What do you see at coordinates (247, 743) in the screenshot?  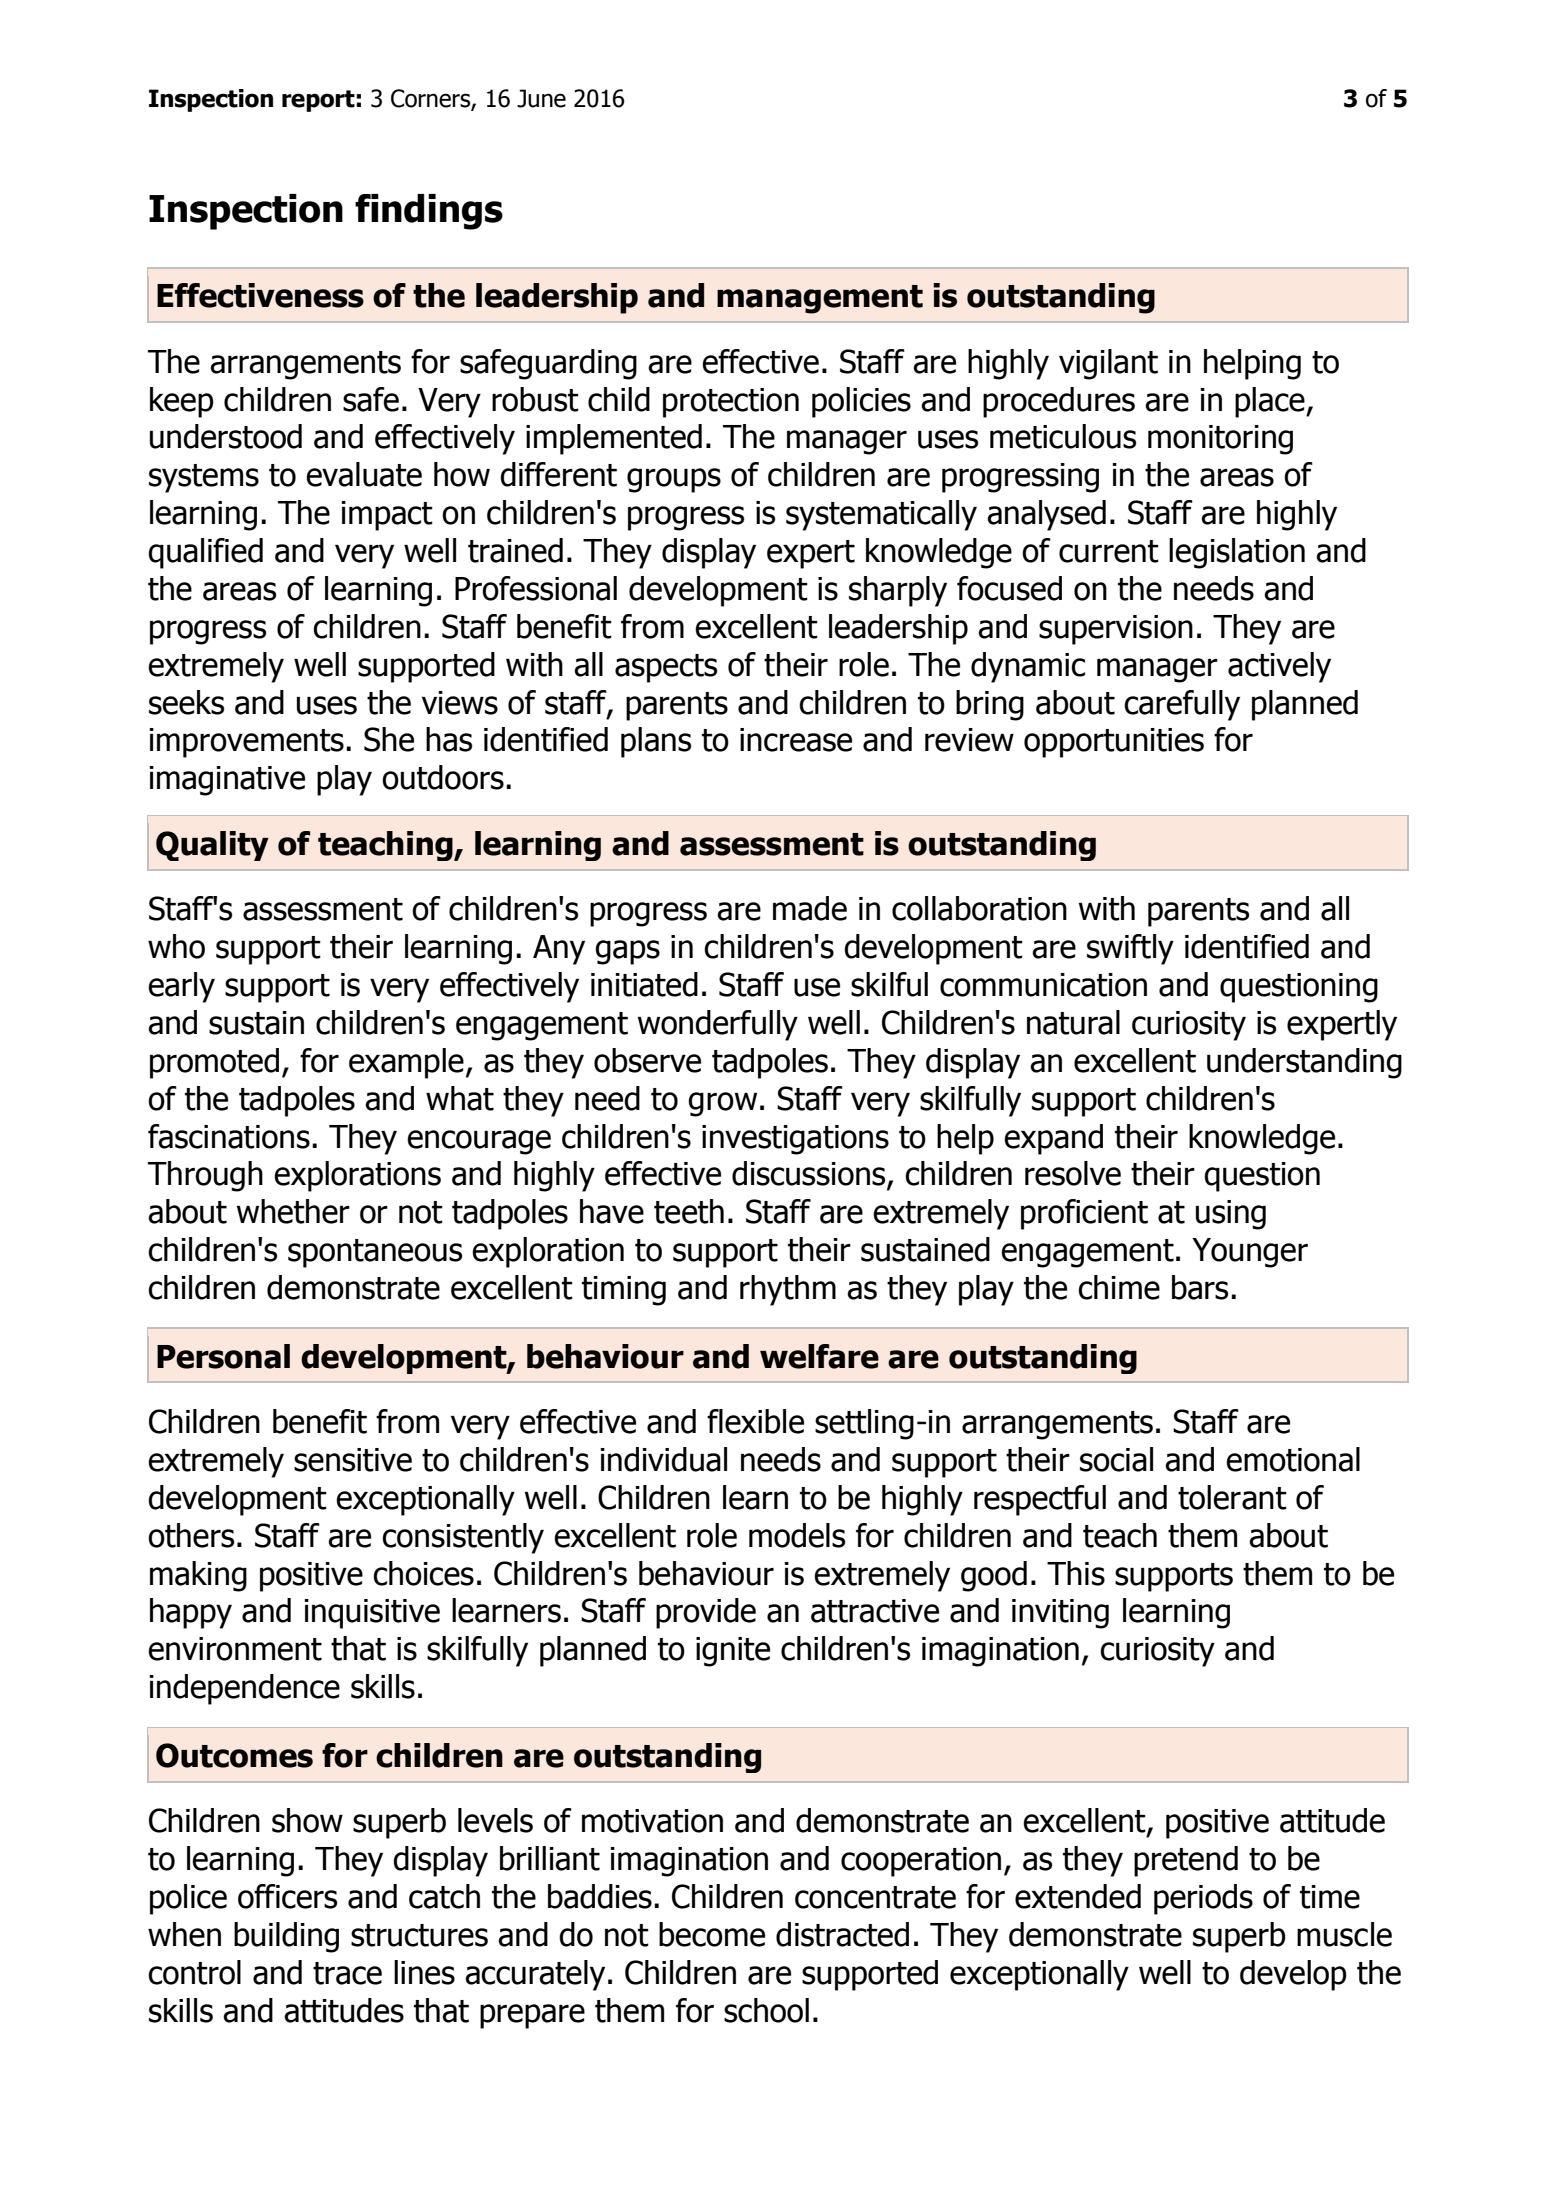 I see `improvements` at bounding box center [247, 743].
